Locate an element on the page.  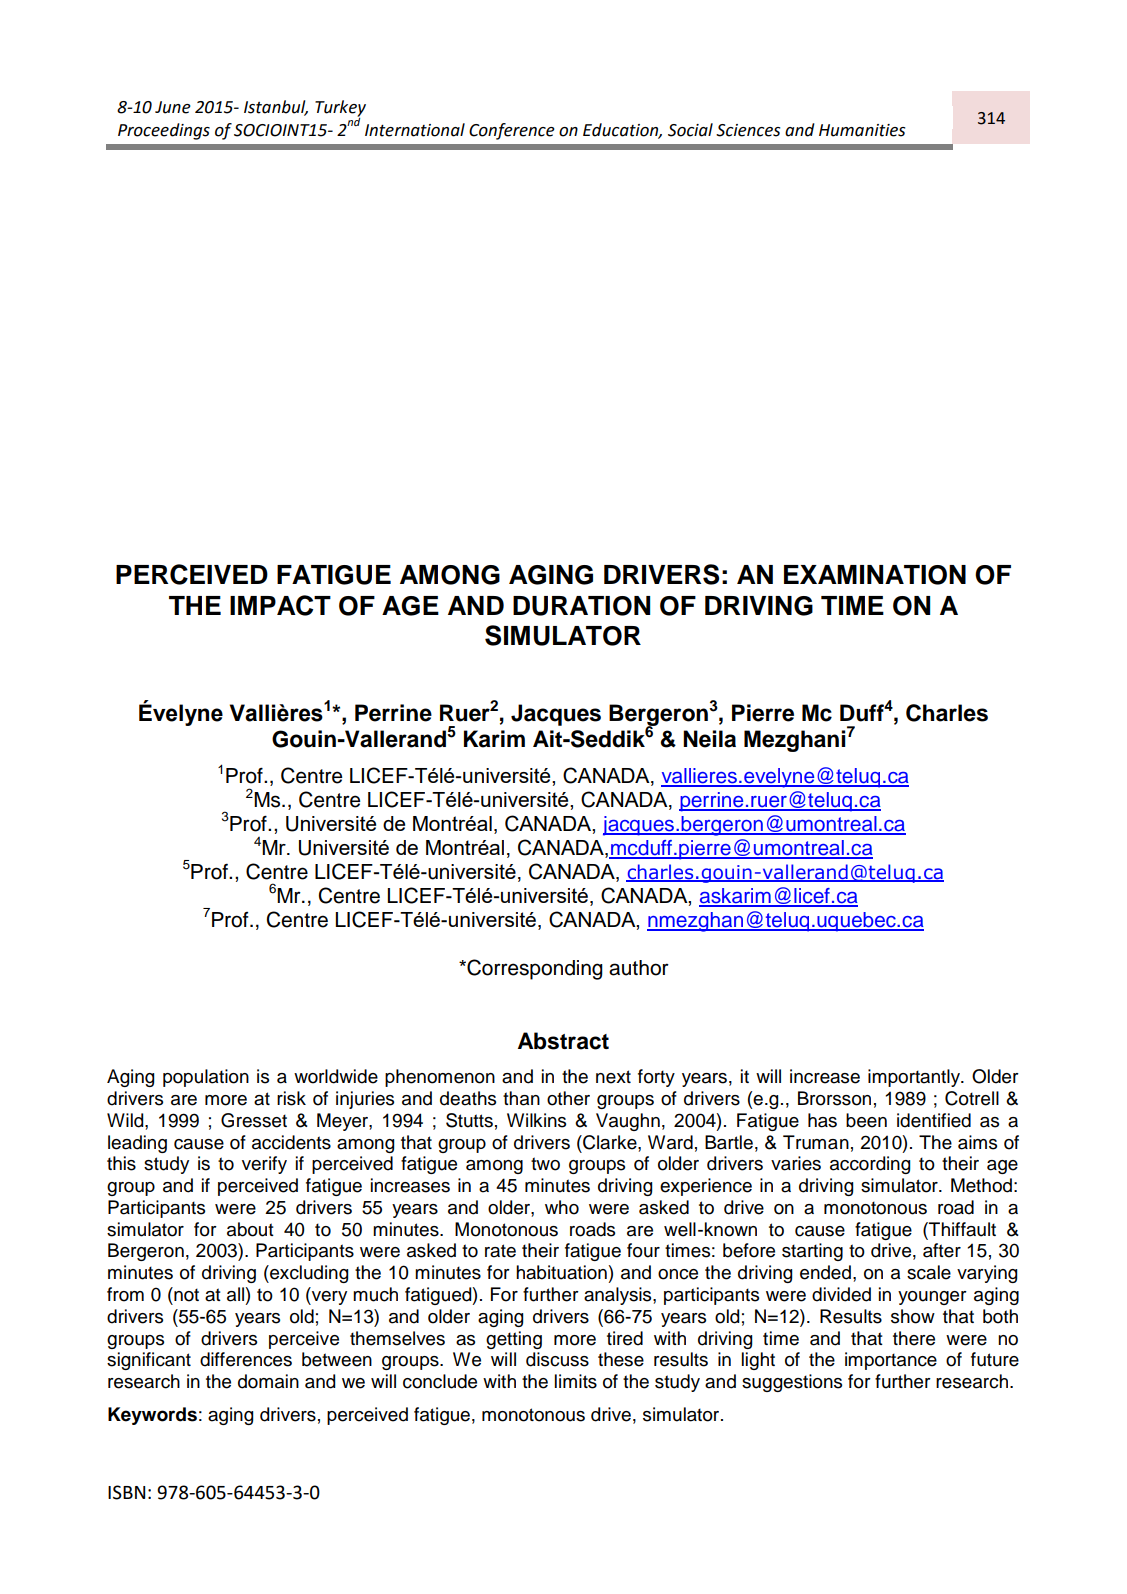
DURATION is located at coordinates (581, 606).
